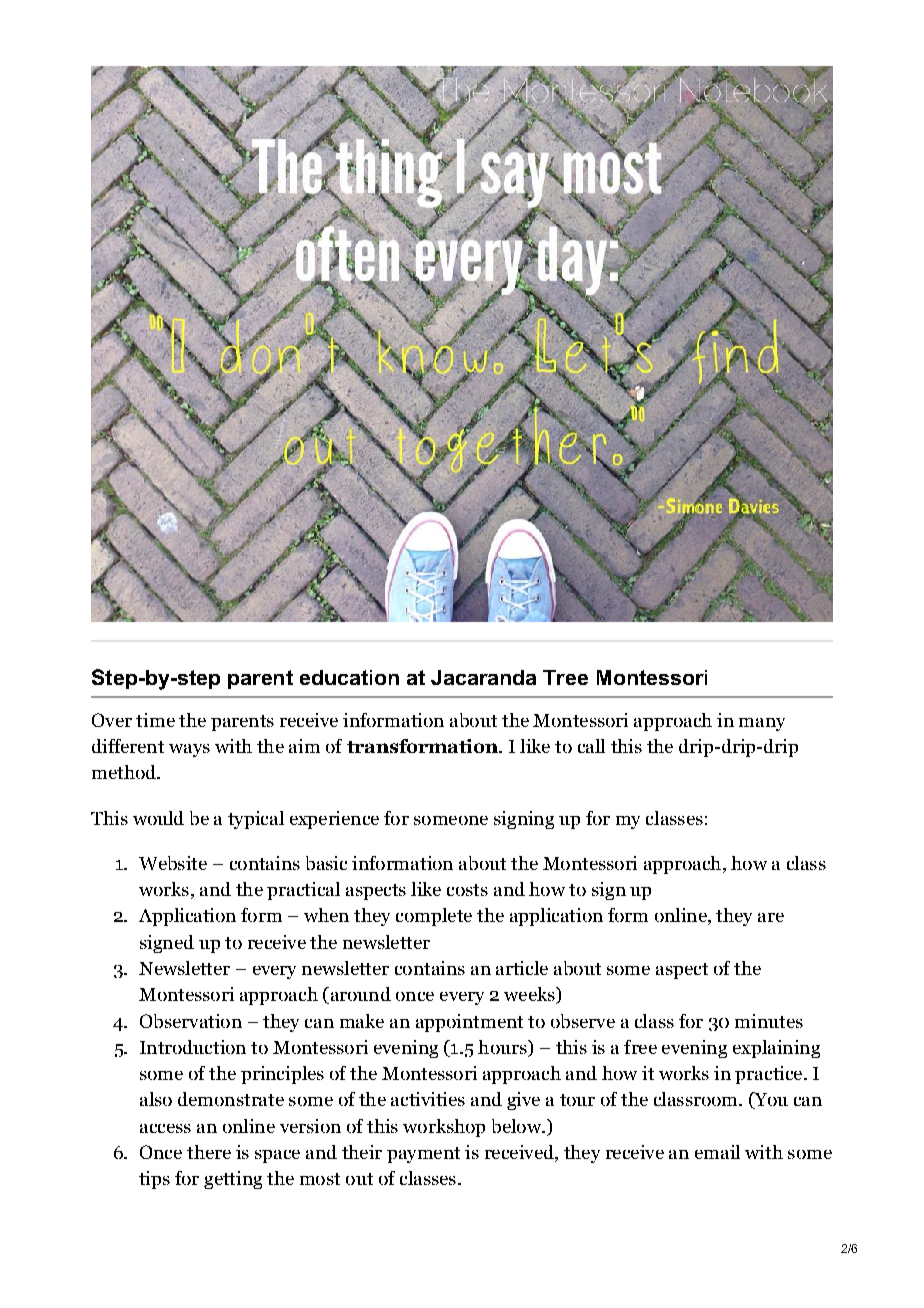 This screenshot has height=1308, width=924. What do you see at coordinates (467, 890) in the screenshot?
I see `costs` at bounding box center [467, 890].
